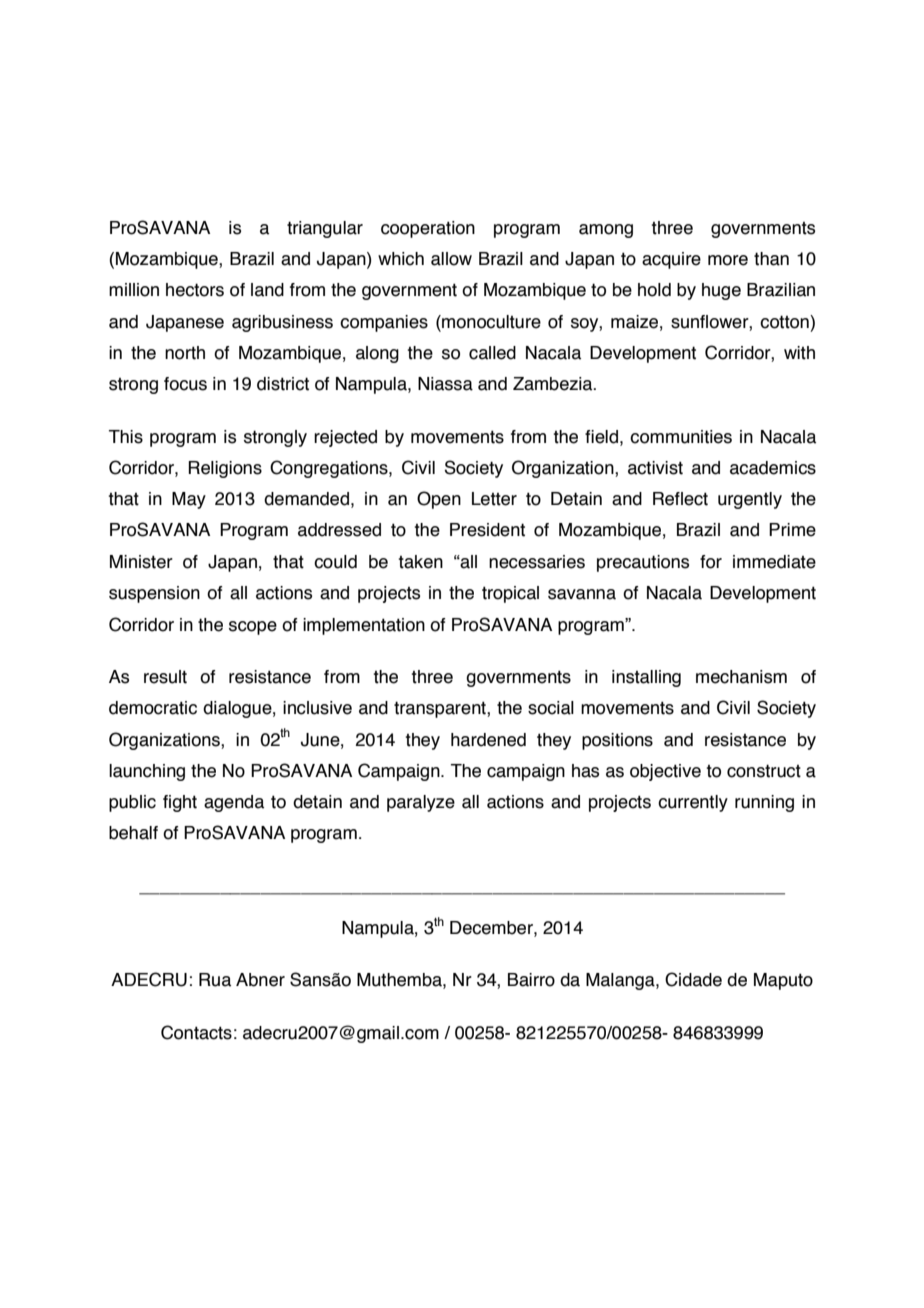  Describe the element at coordinates (510, 594) in the screenshot. I see `tropical` at that location.
